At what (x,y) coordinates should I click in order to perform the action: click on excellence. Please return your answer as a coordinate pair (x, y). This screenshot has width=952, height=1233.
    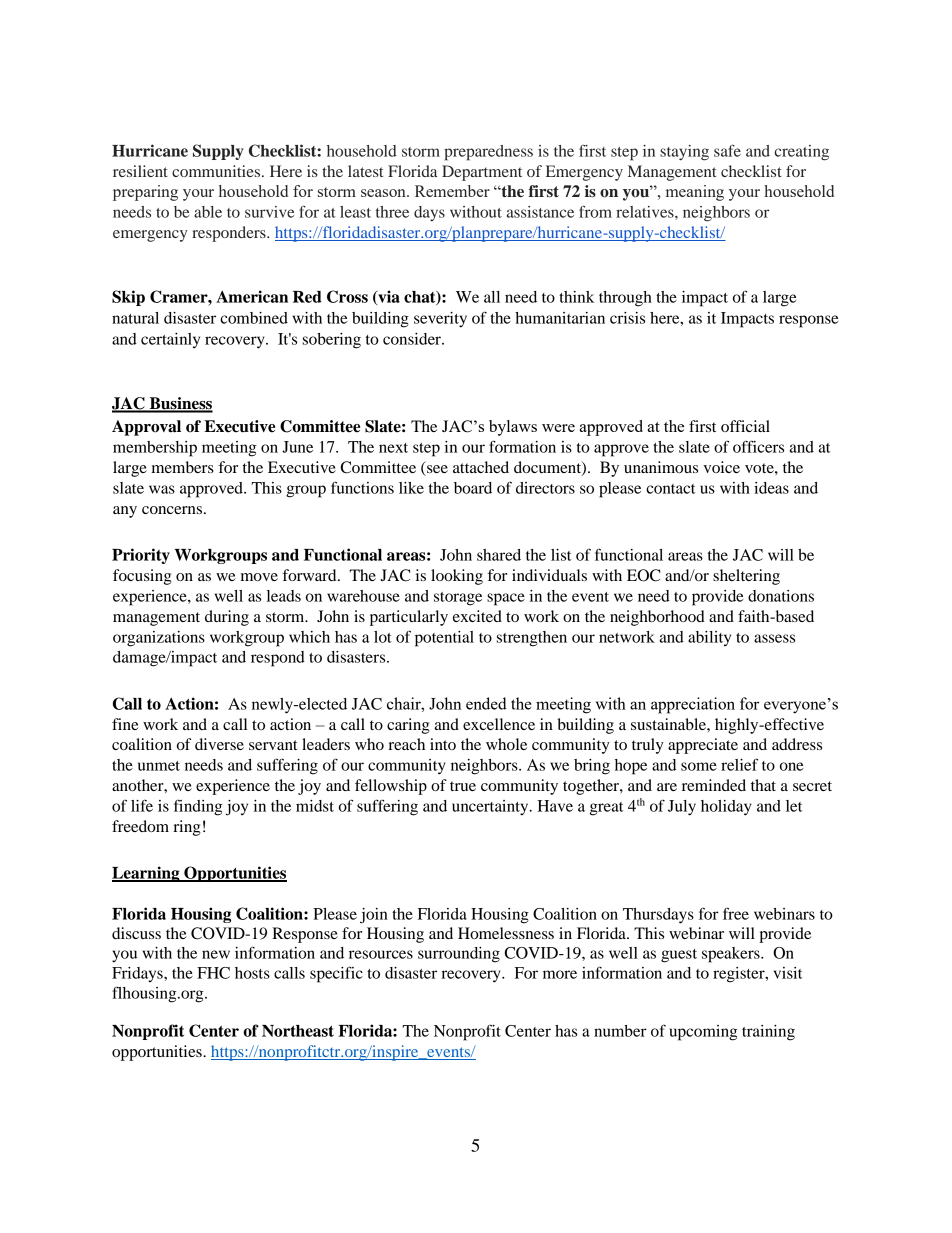
    Looking at the image, I should click on (499, 724).
